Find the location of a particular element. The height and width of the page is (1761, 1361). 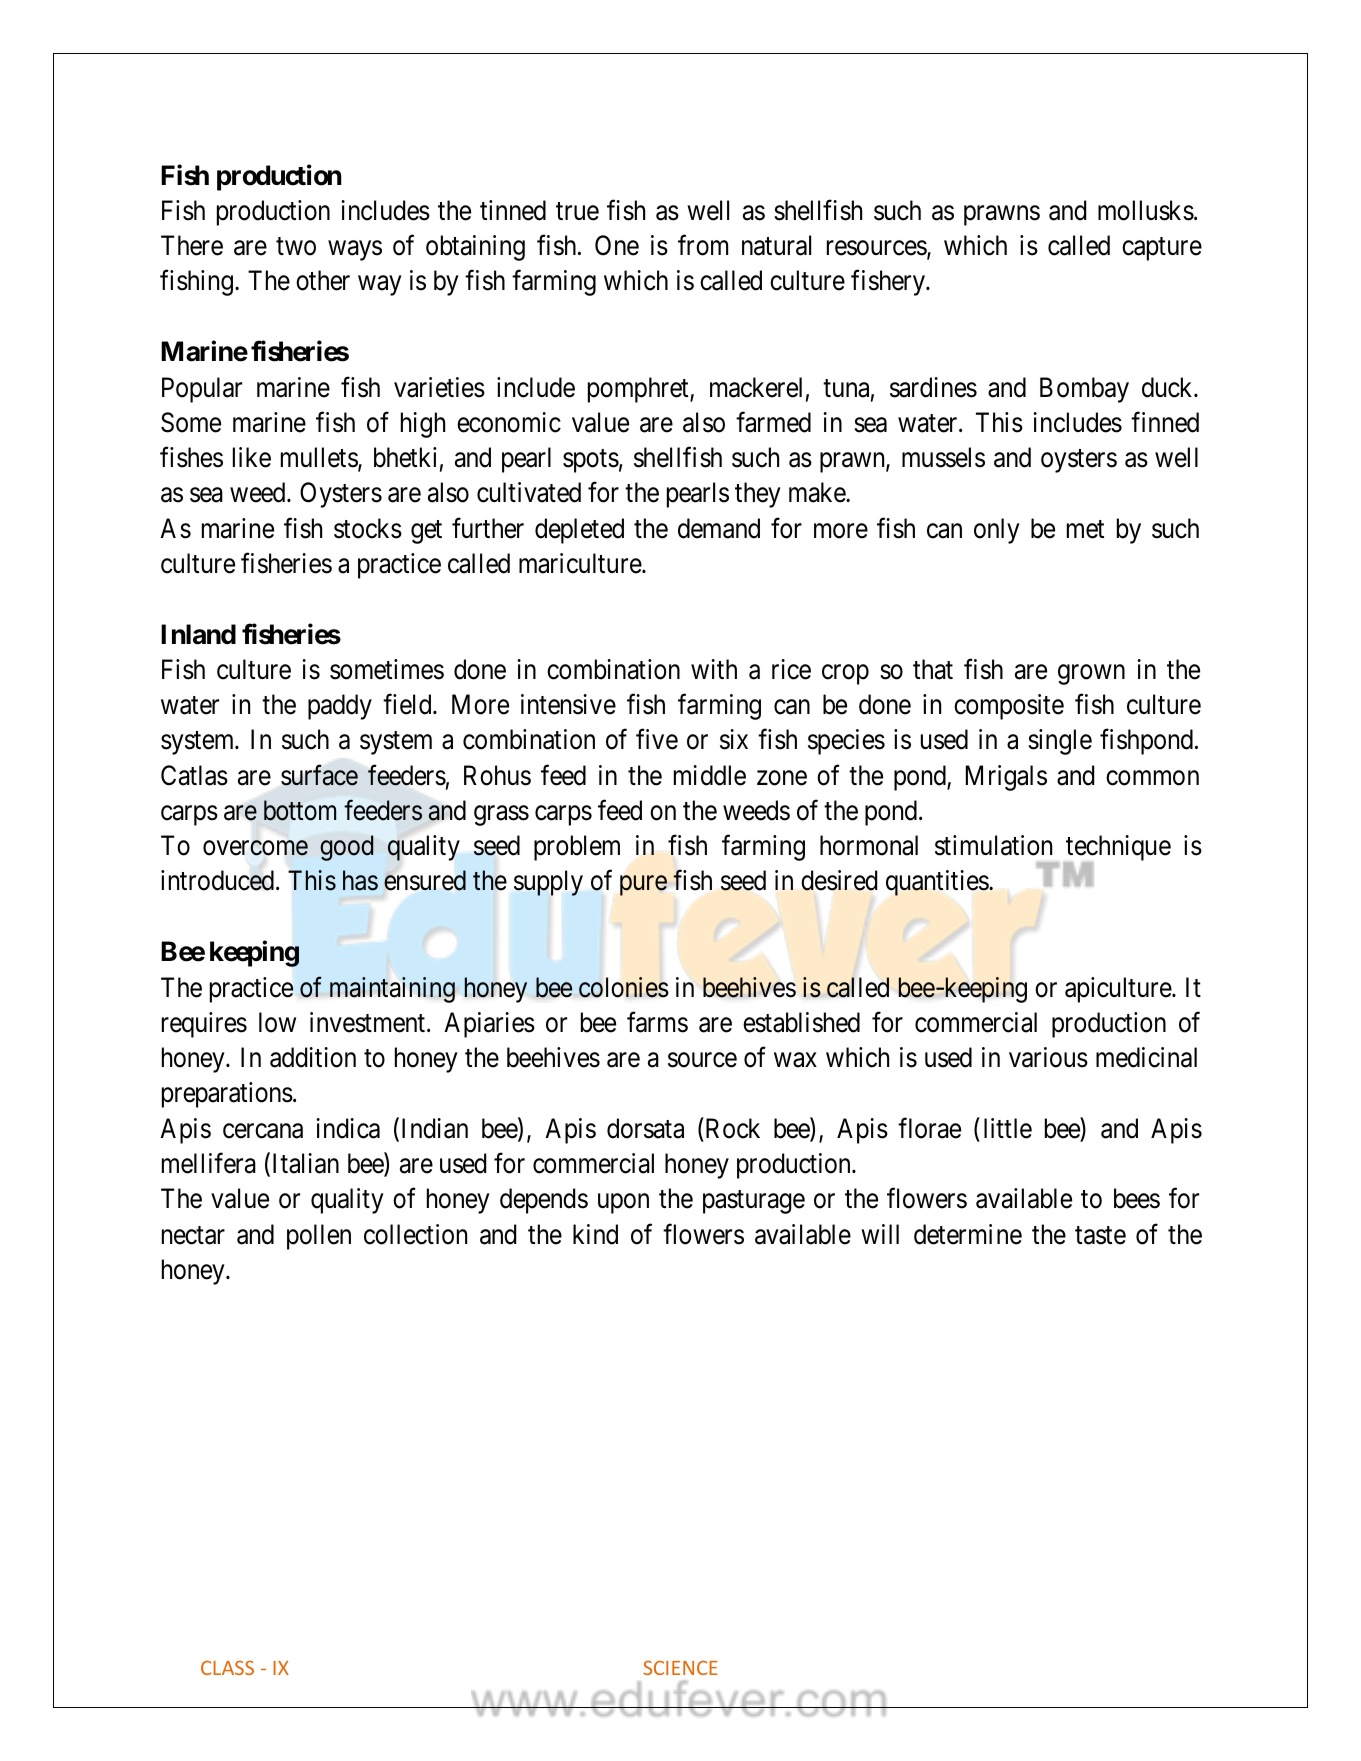

bottom is located at coordinates (300, 810).
